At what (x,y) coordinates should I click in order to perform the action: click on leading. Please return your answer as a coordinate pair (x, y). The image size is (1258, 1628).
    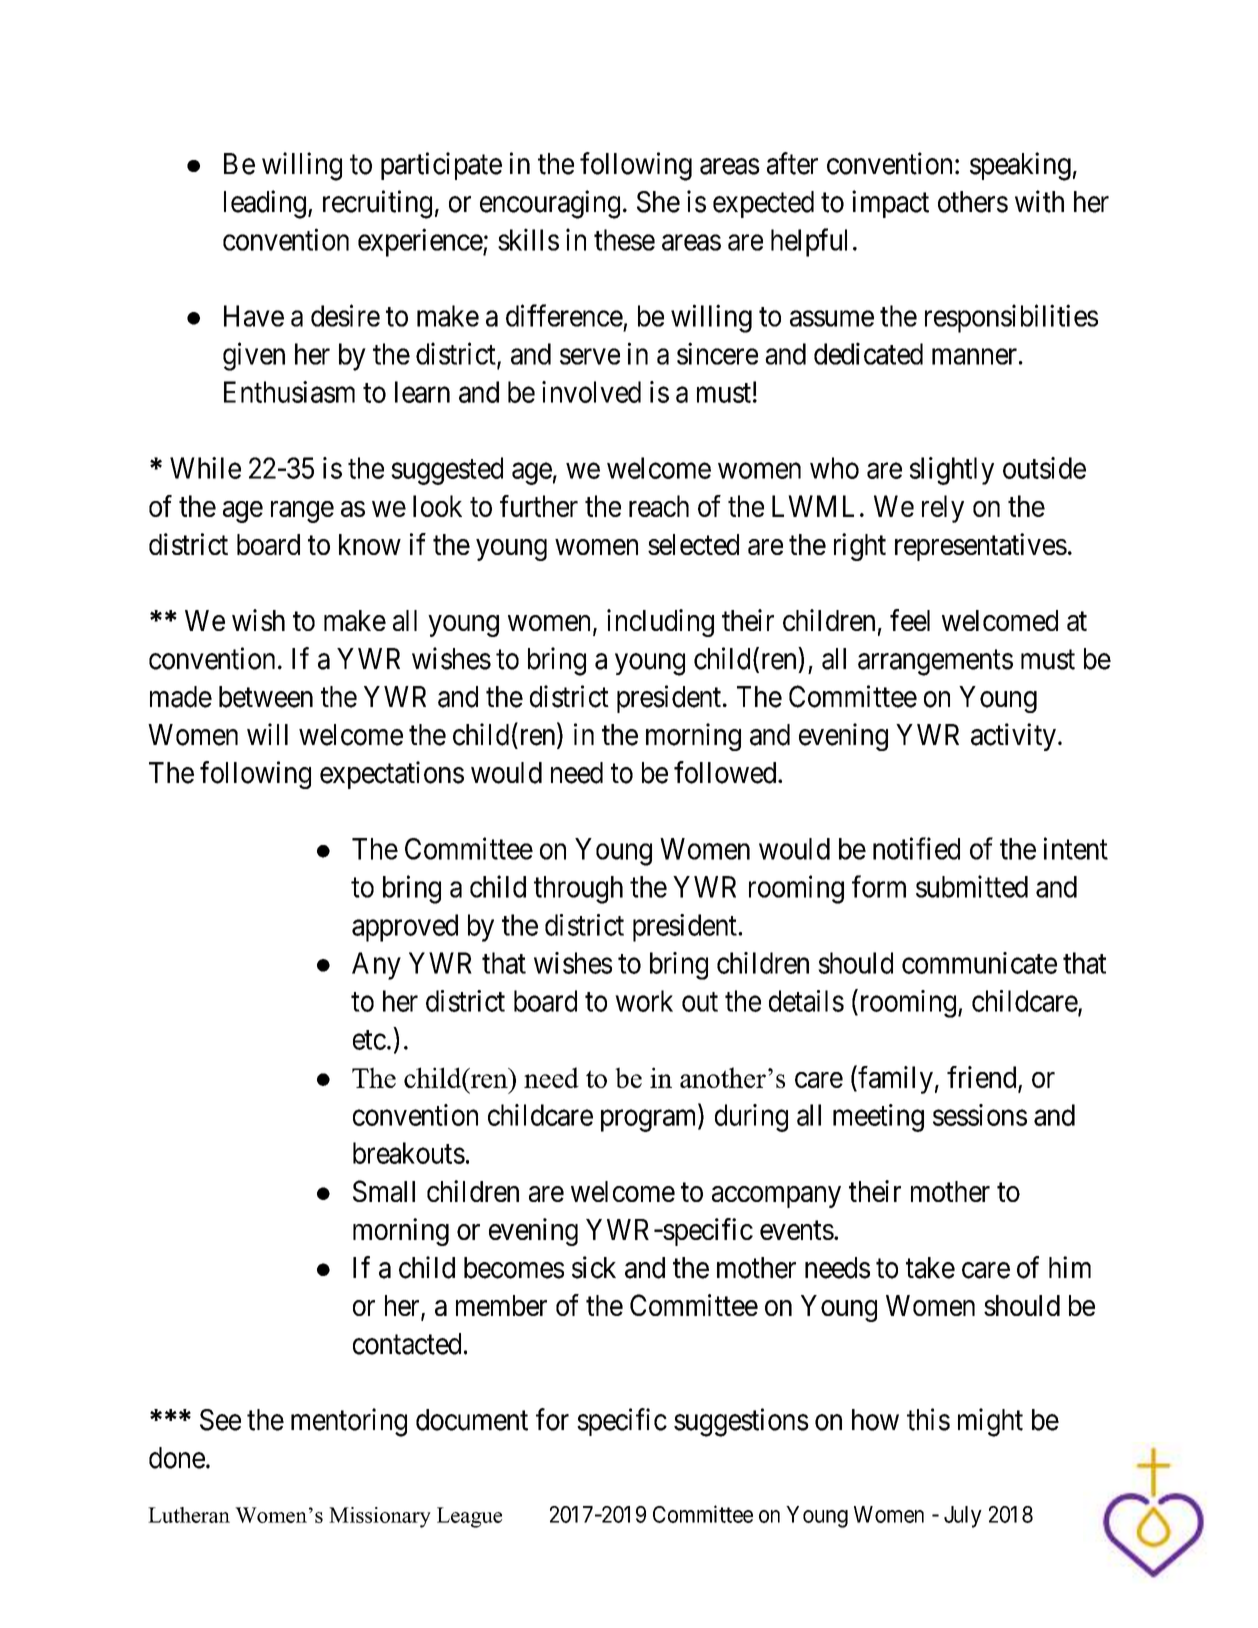
    Looking at the image, I should click on (265, 204).
